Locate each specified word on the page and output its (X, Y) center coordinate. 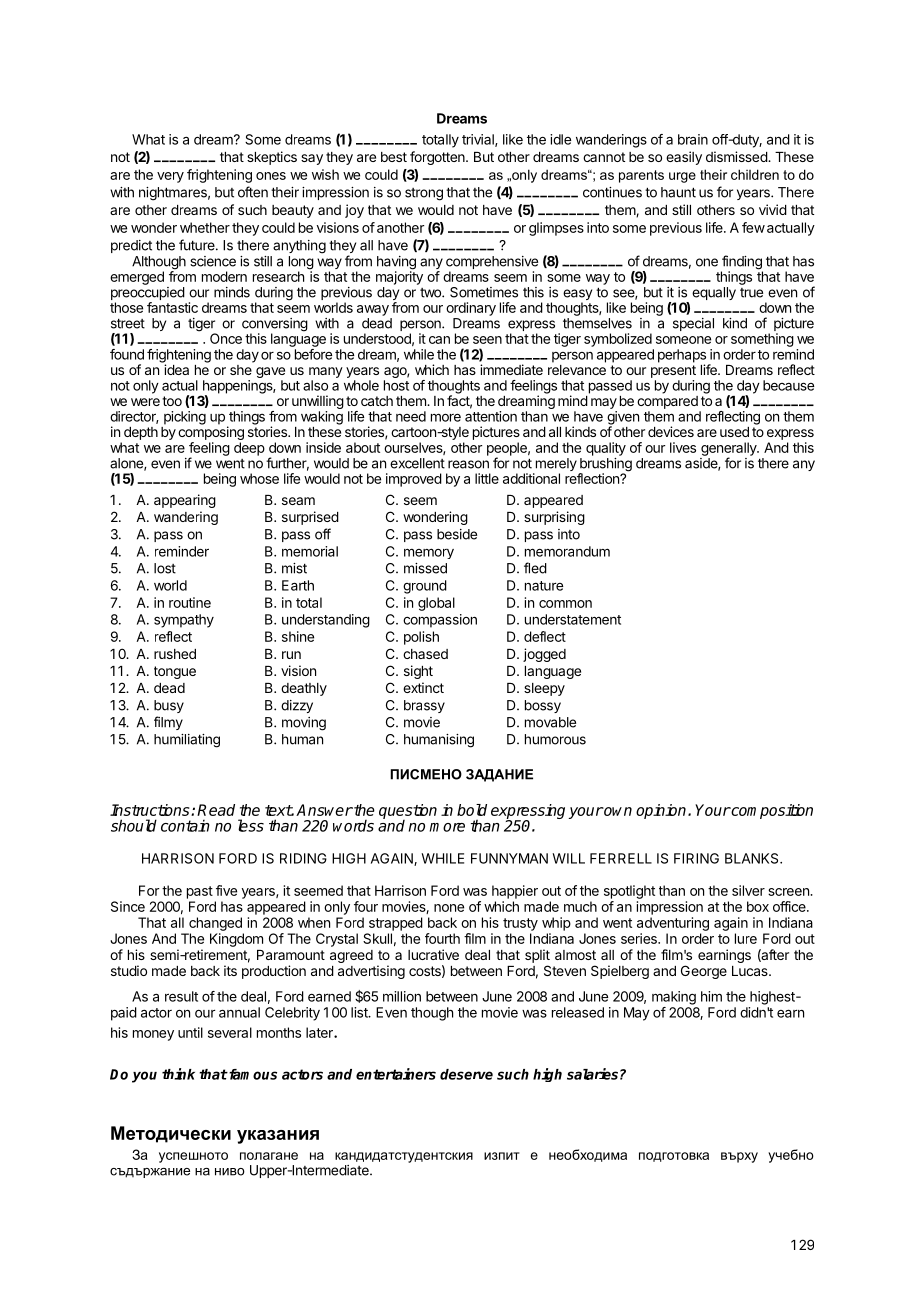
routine (190, 602)
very (170, 177)
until (190, 1032)
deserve (466, 1074)
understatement (573, 619)
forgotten (438, 158)
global (436, 604)
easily (684, 158)
